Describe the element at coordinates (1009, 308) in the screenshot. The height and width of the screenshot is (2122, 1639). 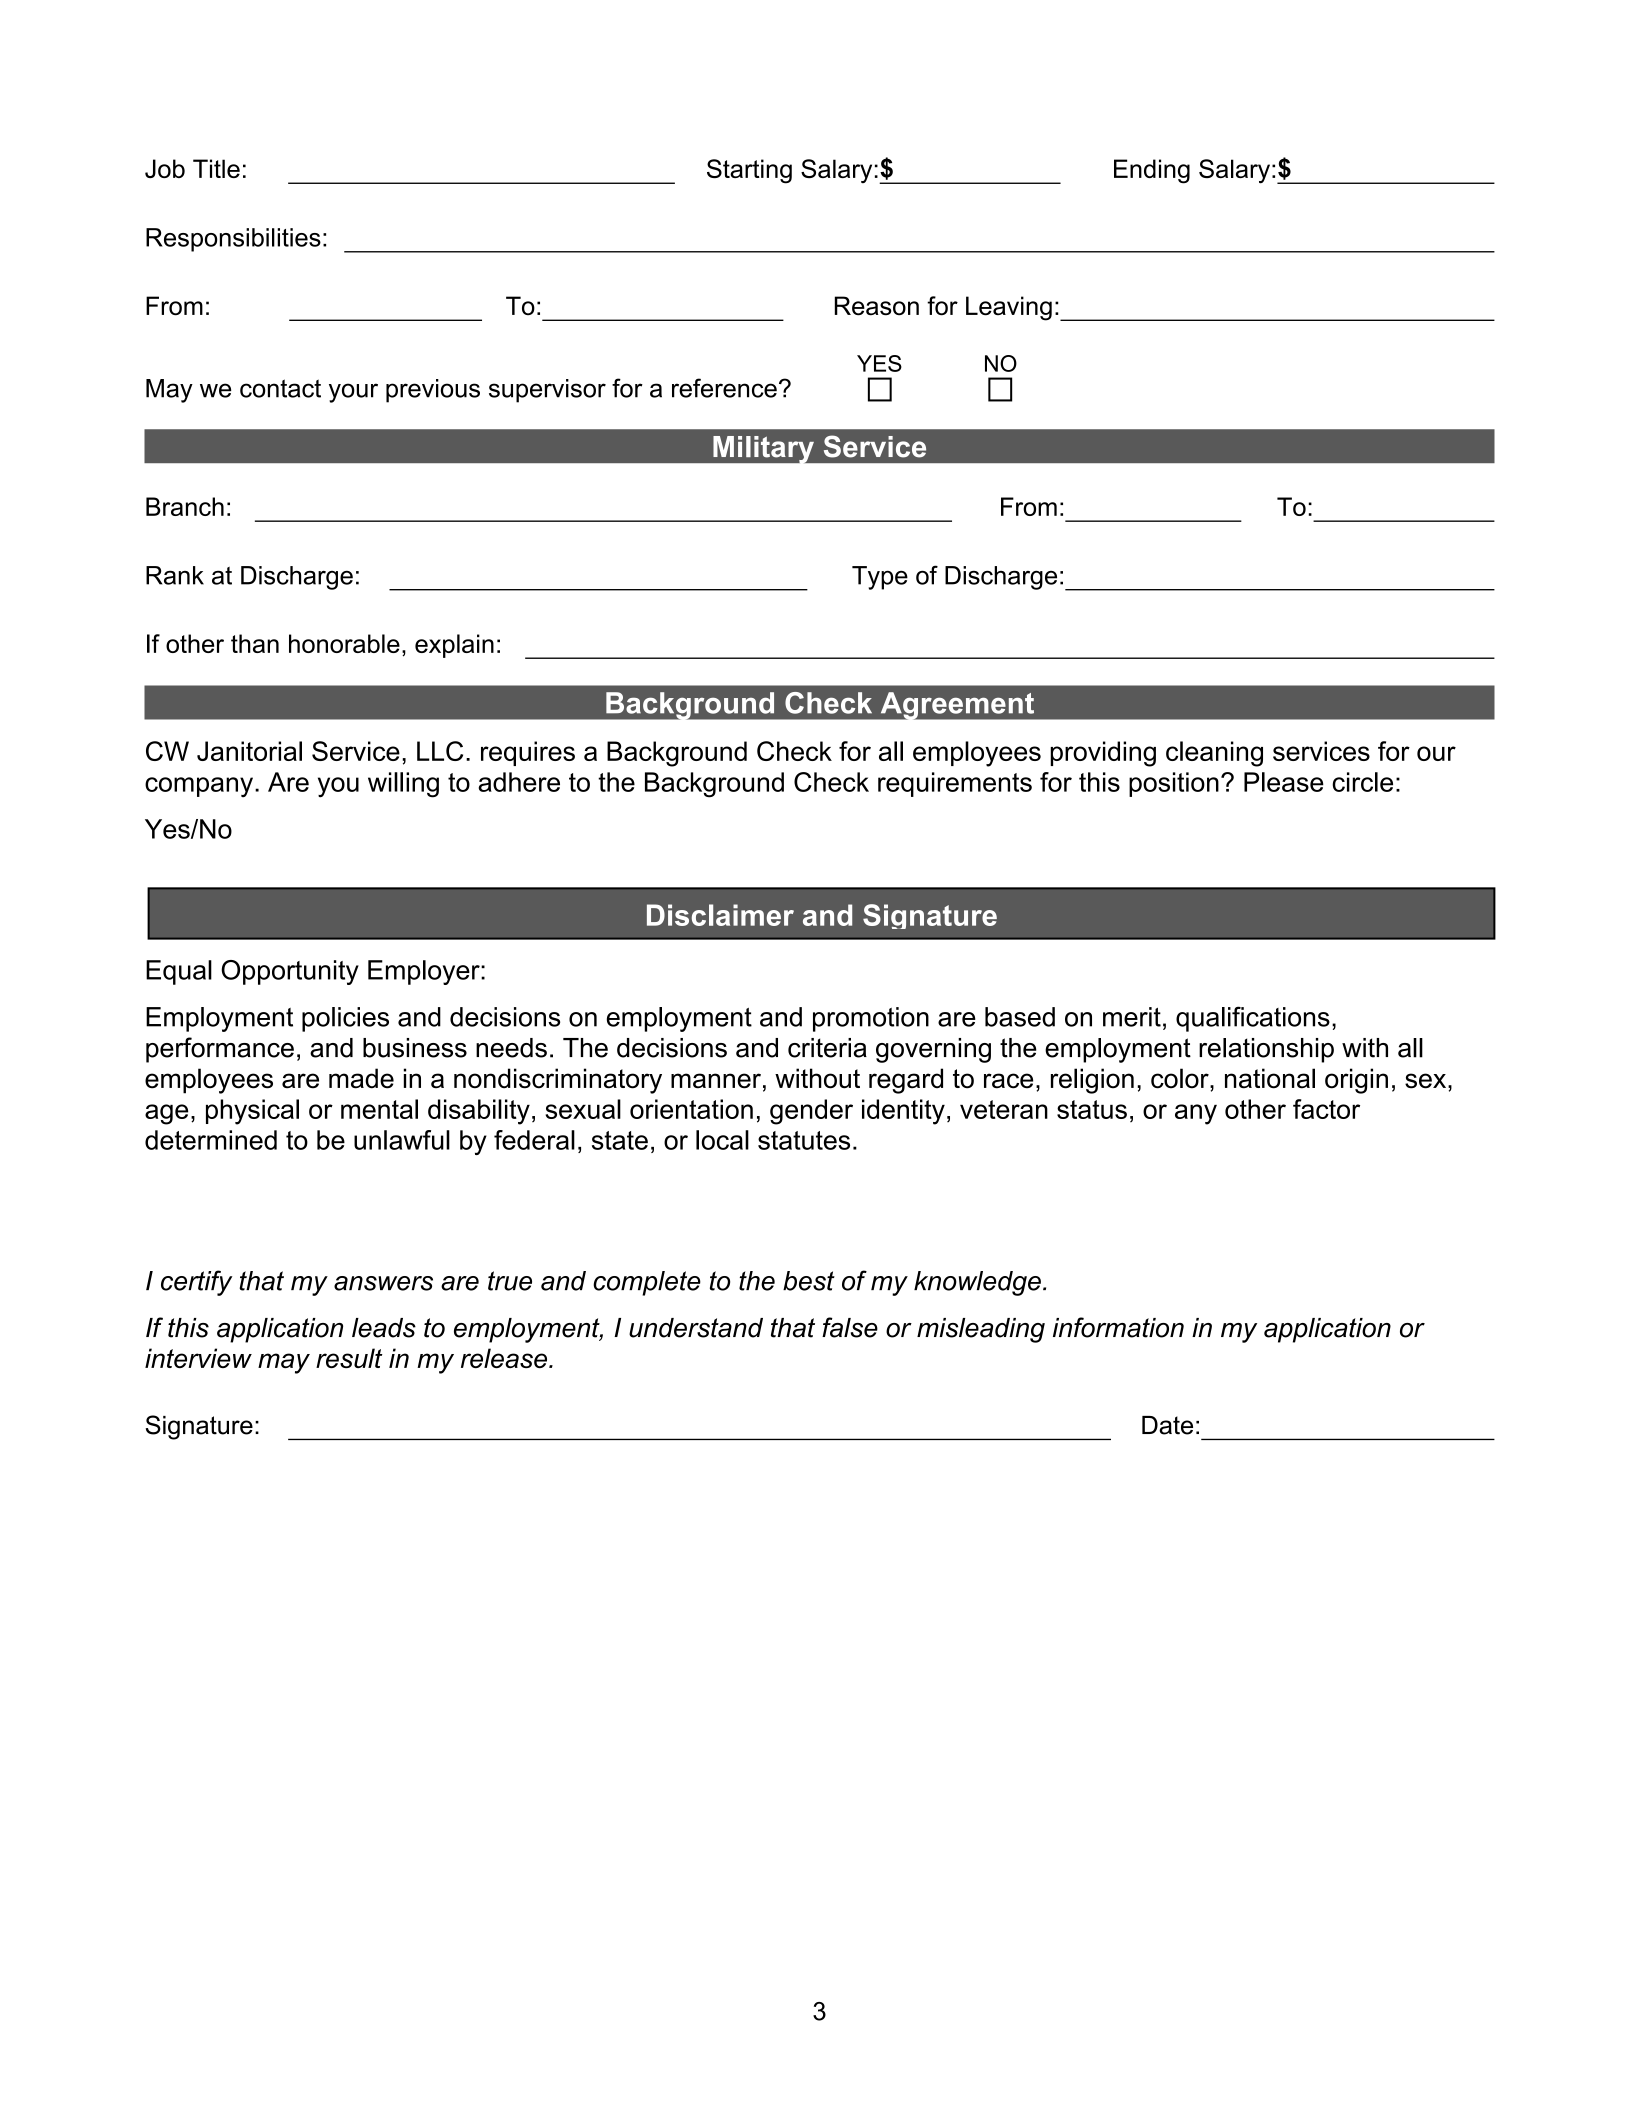
I see `Leaving` at that location.
